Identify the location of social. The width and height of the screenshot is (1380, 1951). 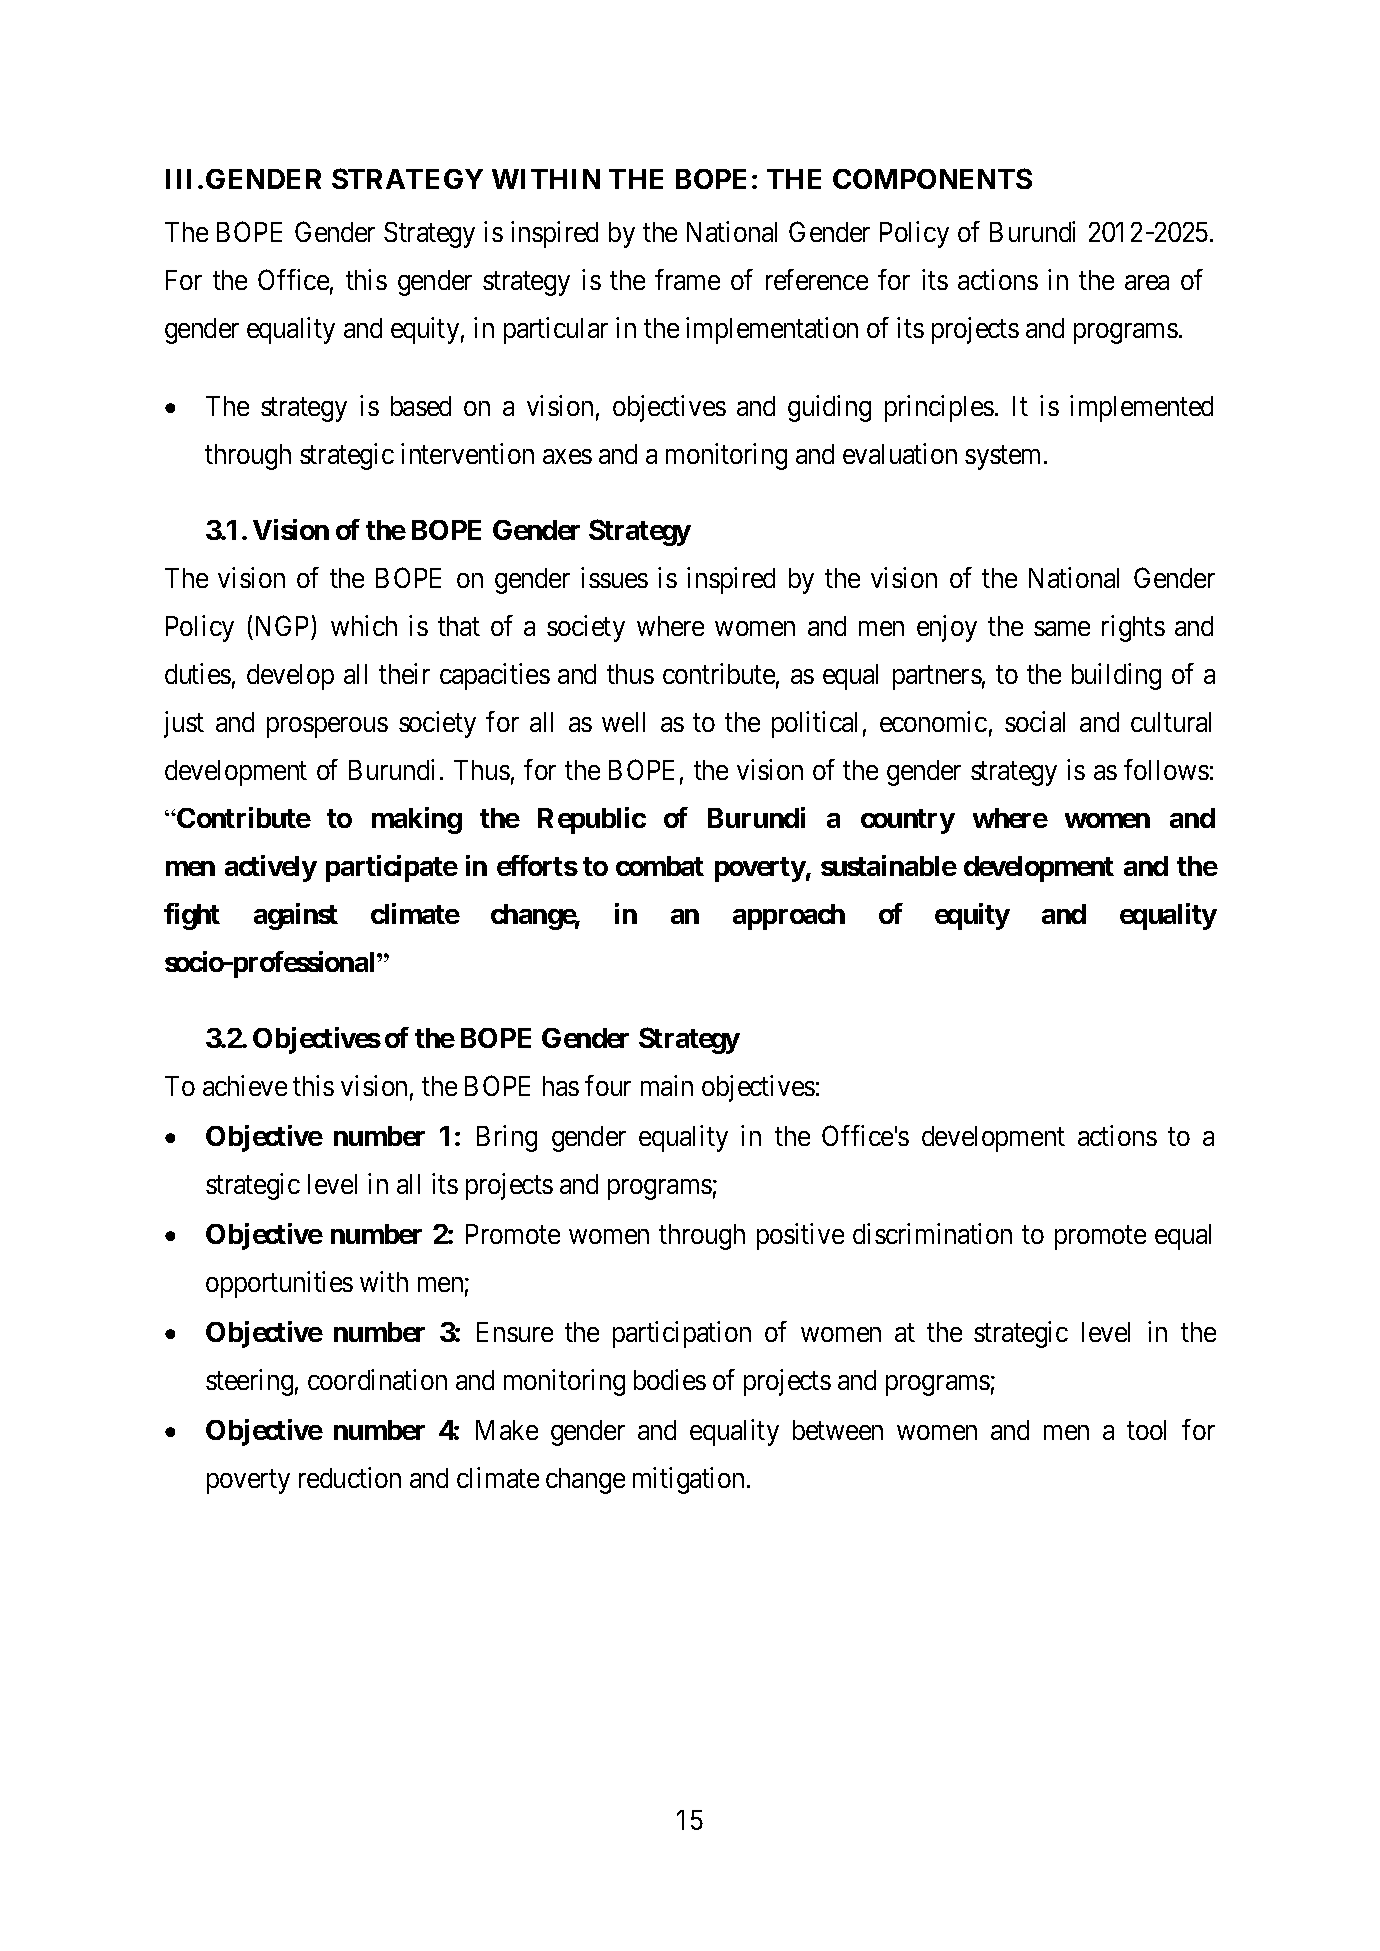
(1035, 721).
